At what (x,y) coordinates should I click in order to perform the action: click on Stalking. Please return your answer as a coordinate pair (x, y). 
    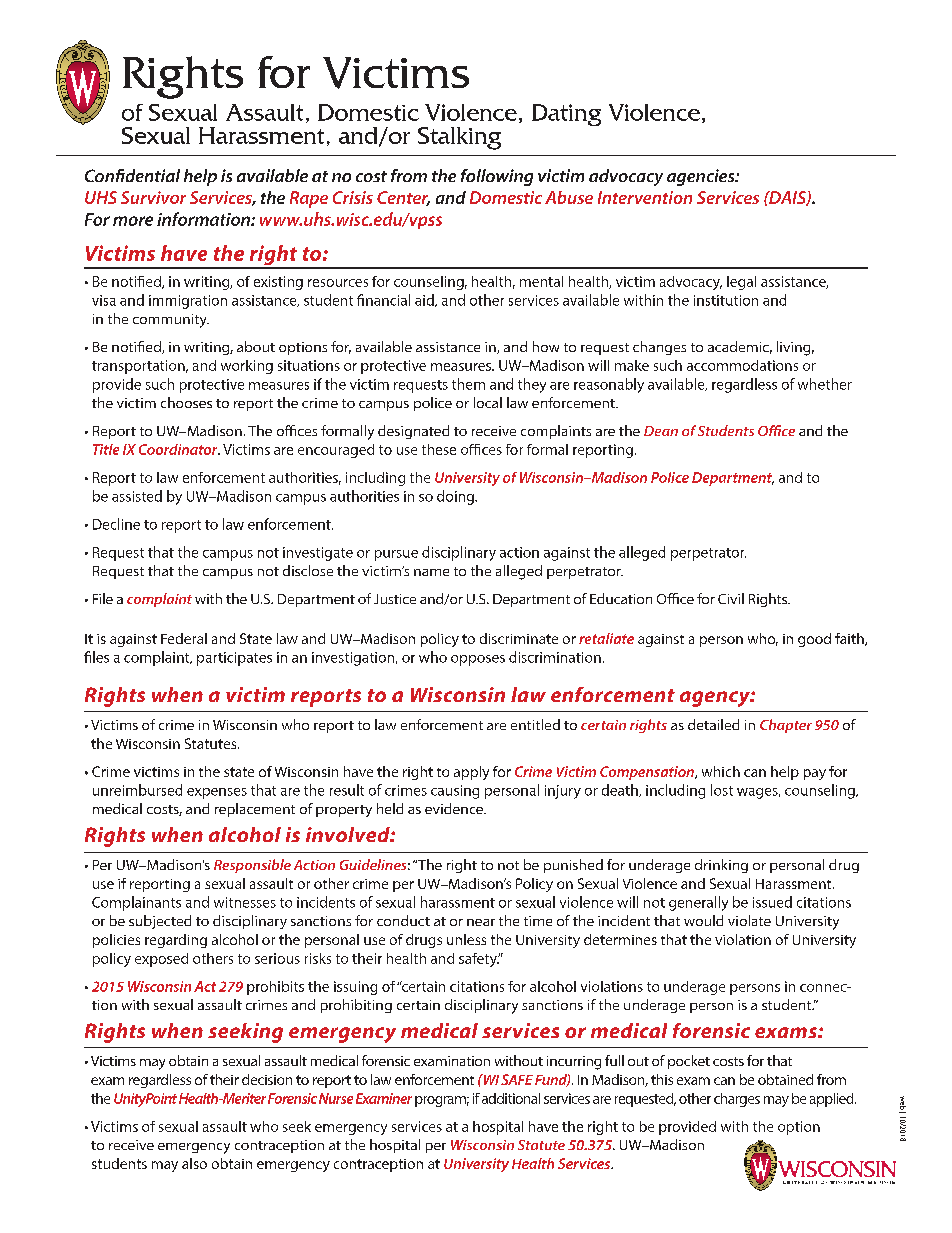
    Looking at the image, I should click on (459, 138).
